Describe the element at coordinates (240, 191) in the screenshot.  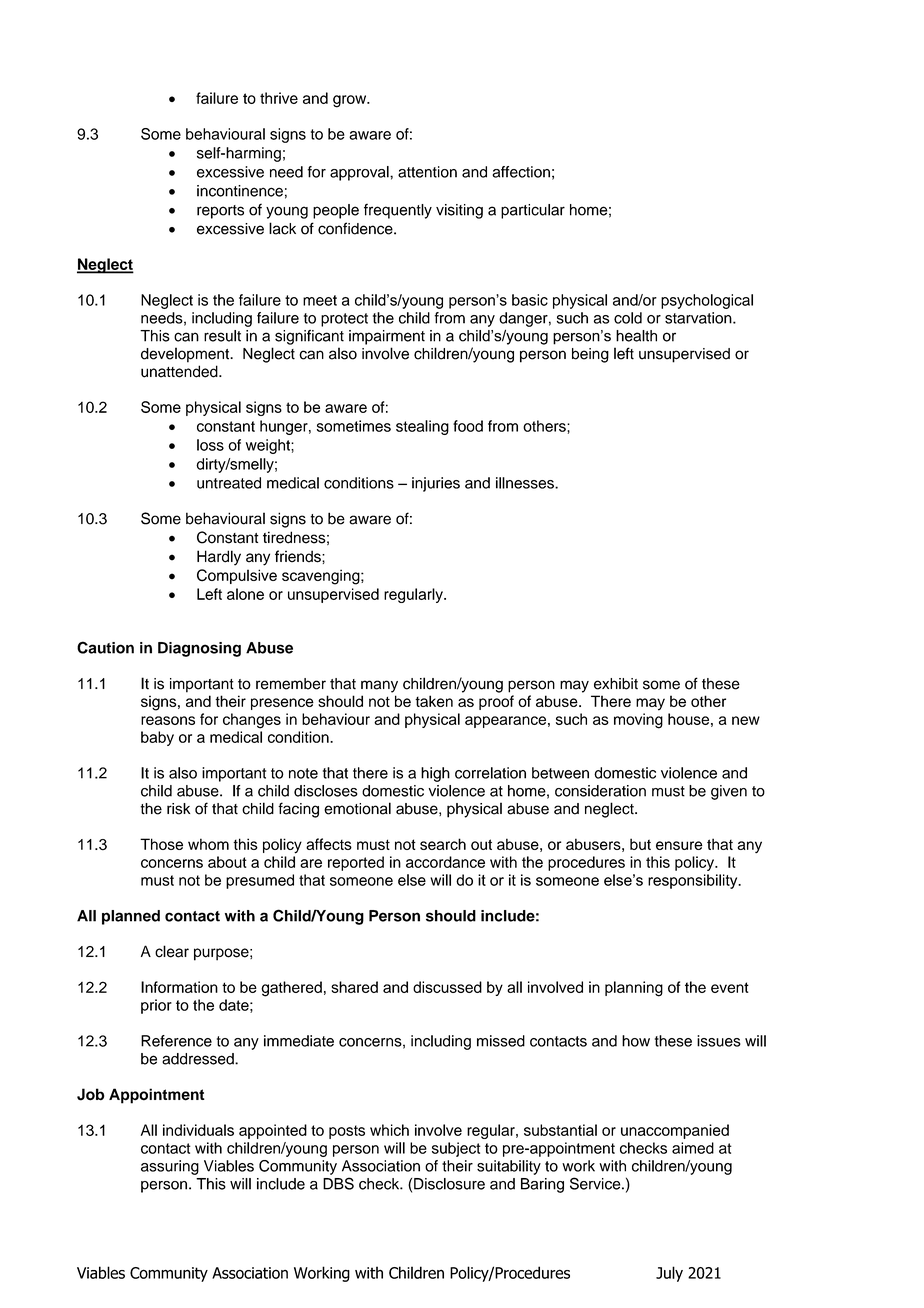
I see `incontinence` at that location.
